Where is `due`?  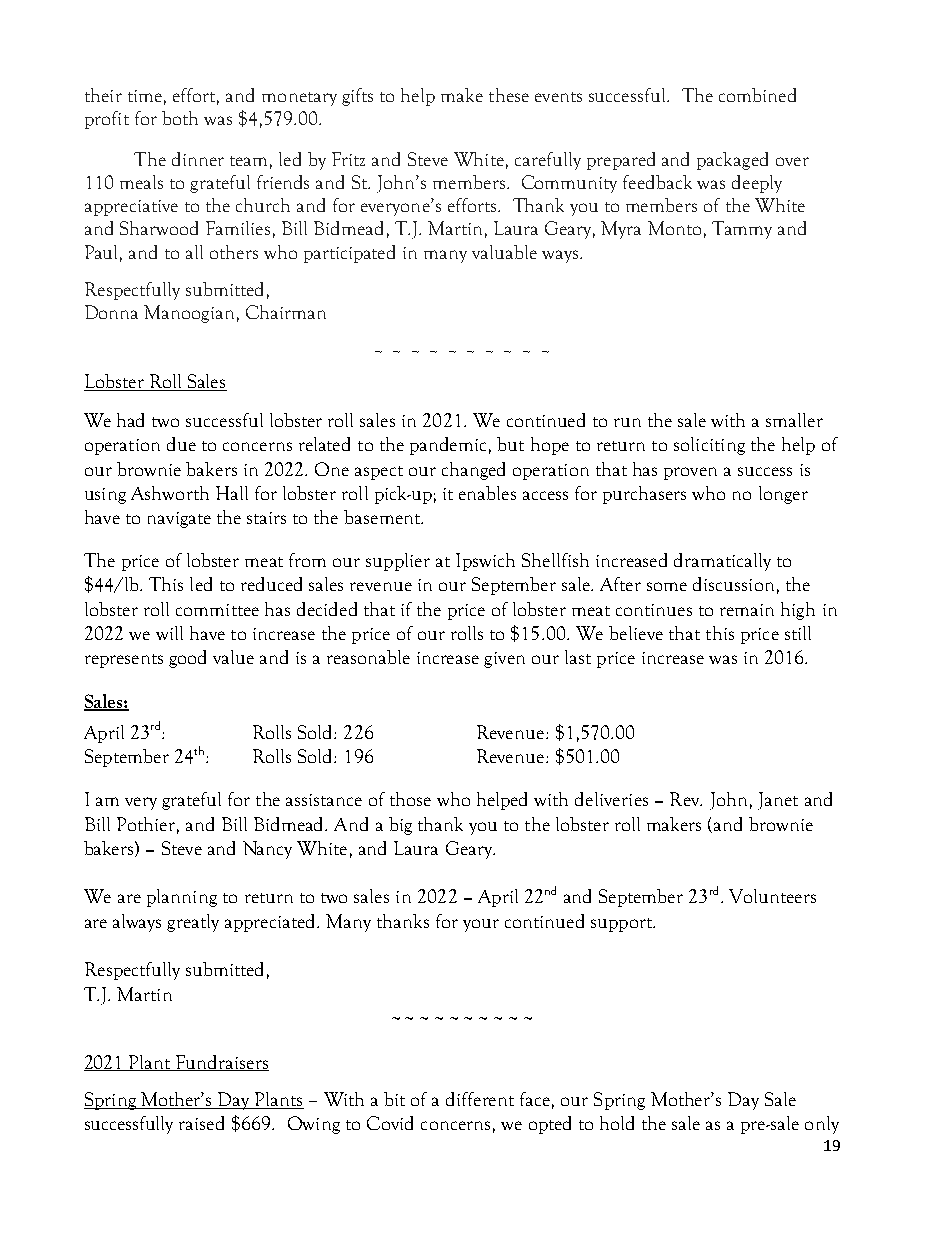
due is located at coordinates (181, 444).
